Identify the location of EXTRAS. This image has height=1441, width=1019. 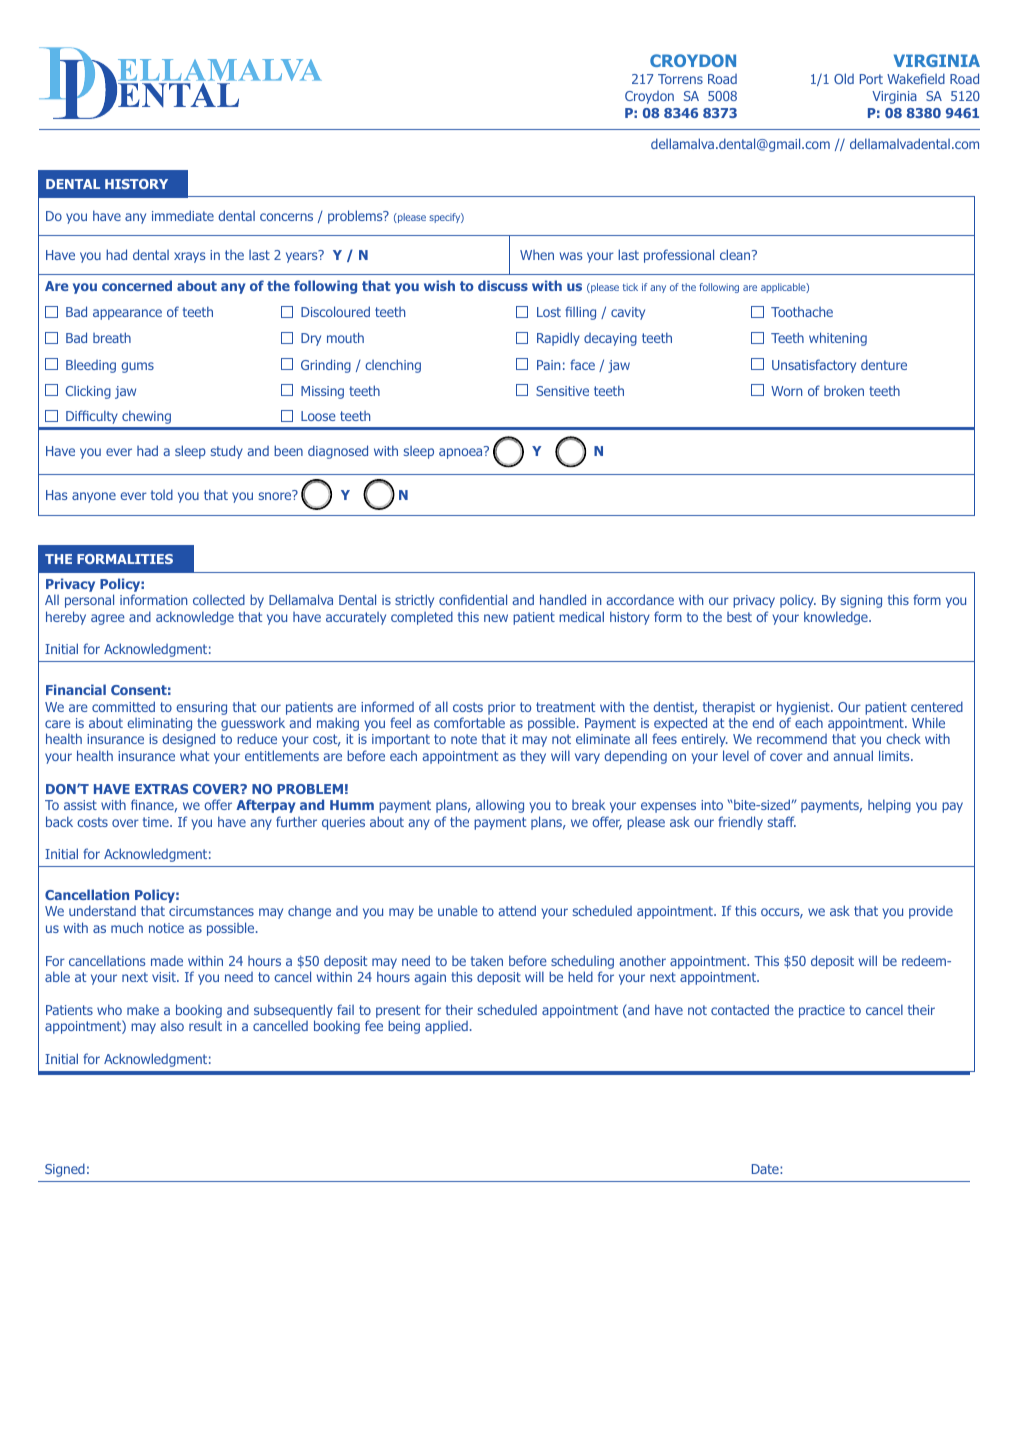
(161, 789).
